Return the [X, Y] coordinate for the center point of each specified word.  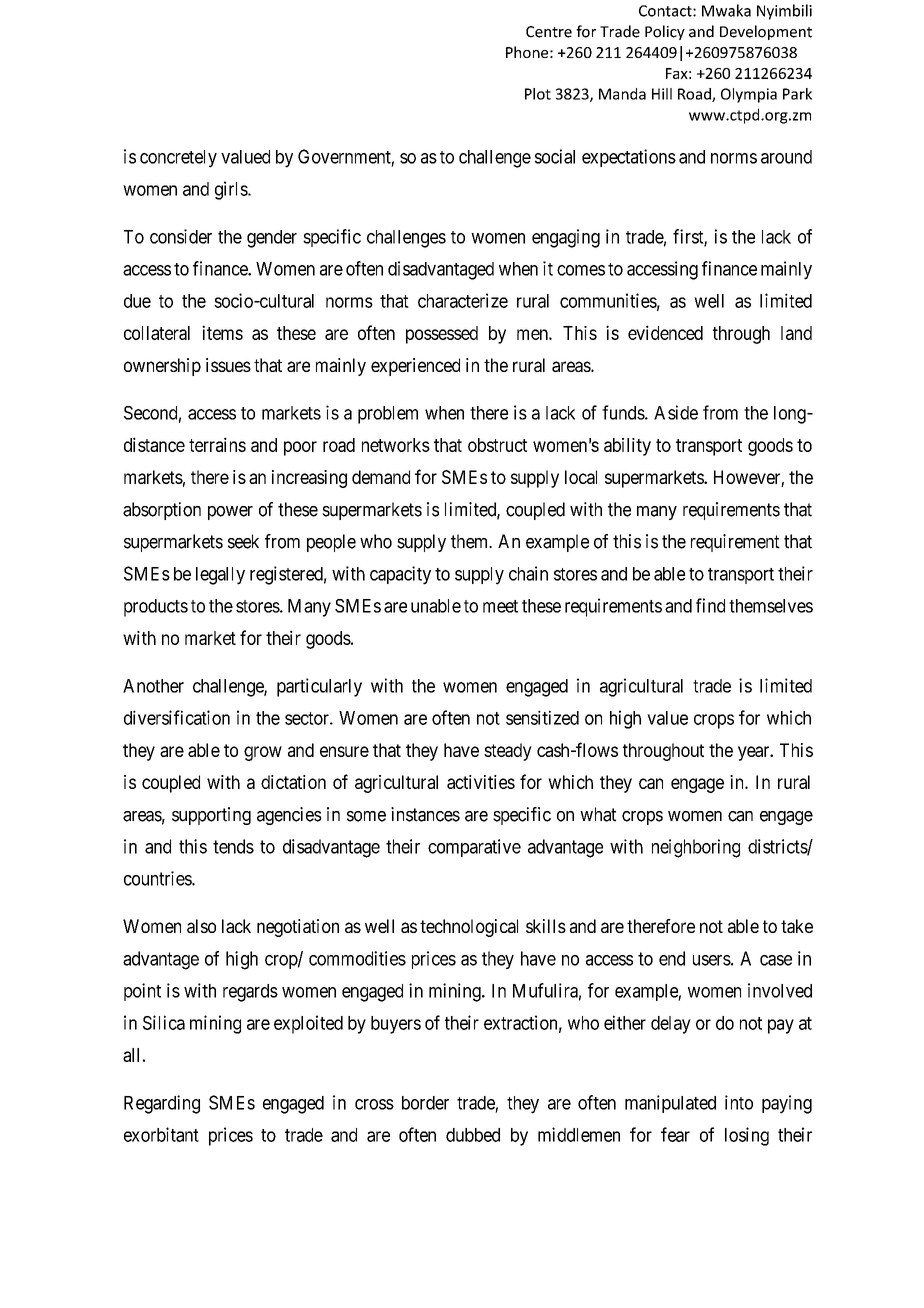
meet [500, 606]
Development [766, 32]
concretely [178, 159]
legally [220, 576]
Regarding [162, 1104]
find [710, 605]
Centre [549, 32]
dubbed [473, 1135]
